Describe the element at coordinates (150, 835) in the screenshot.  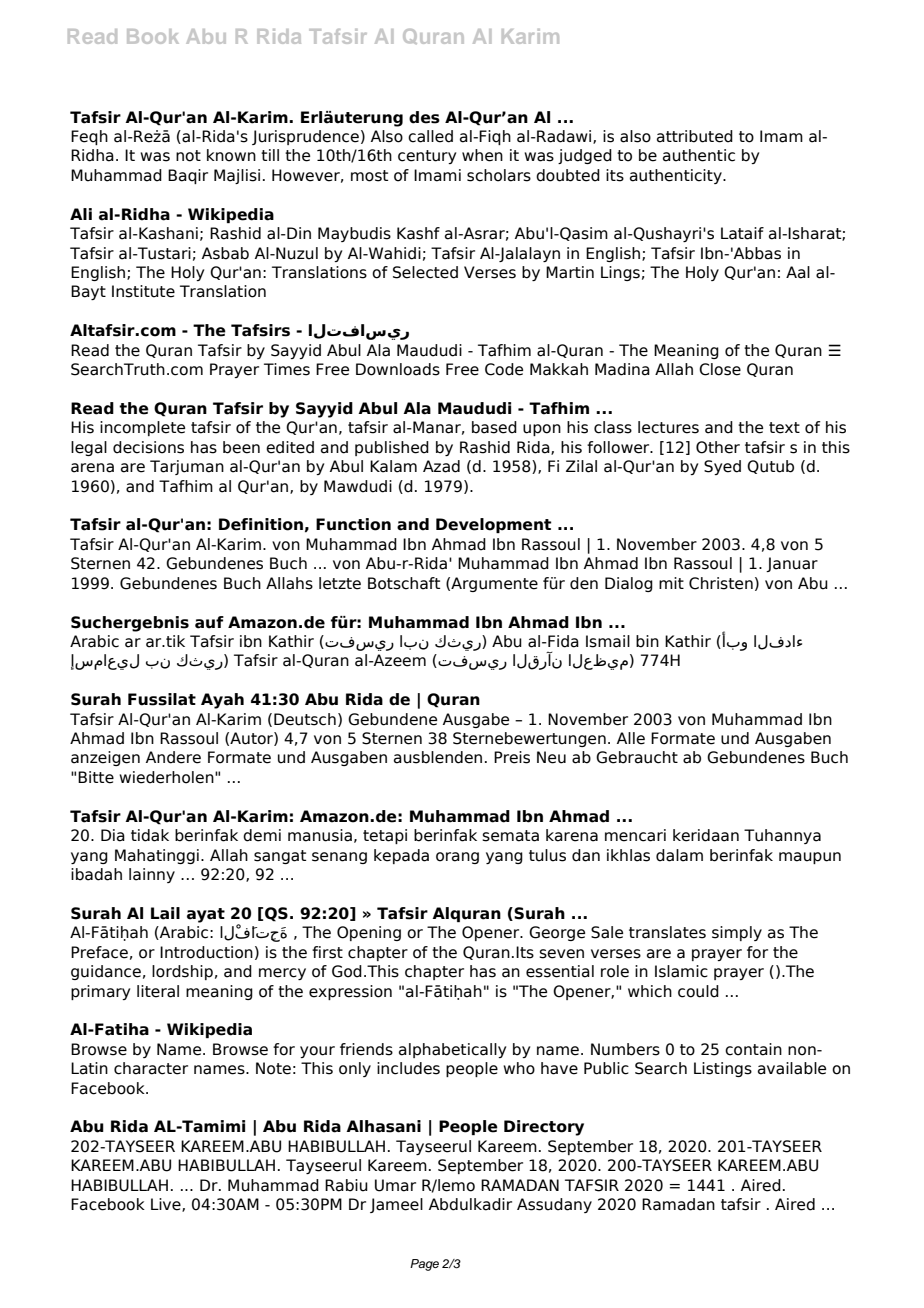
I see `tidak` at that location.
